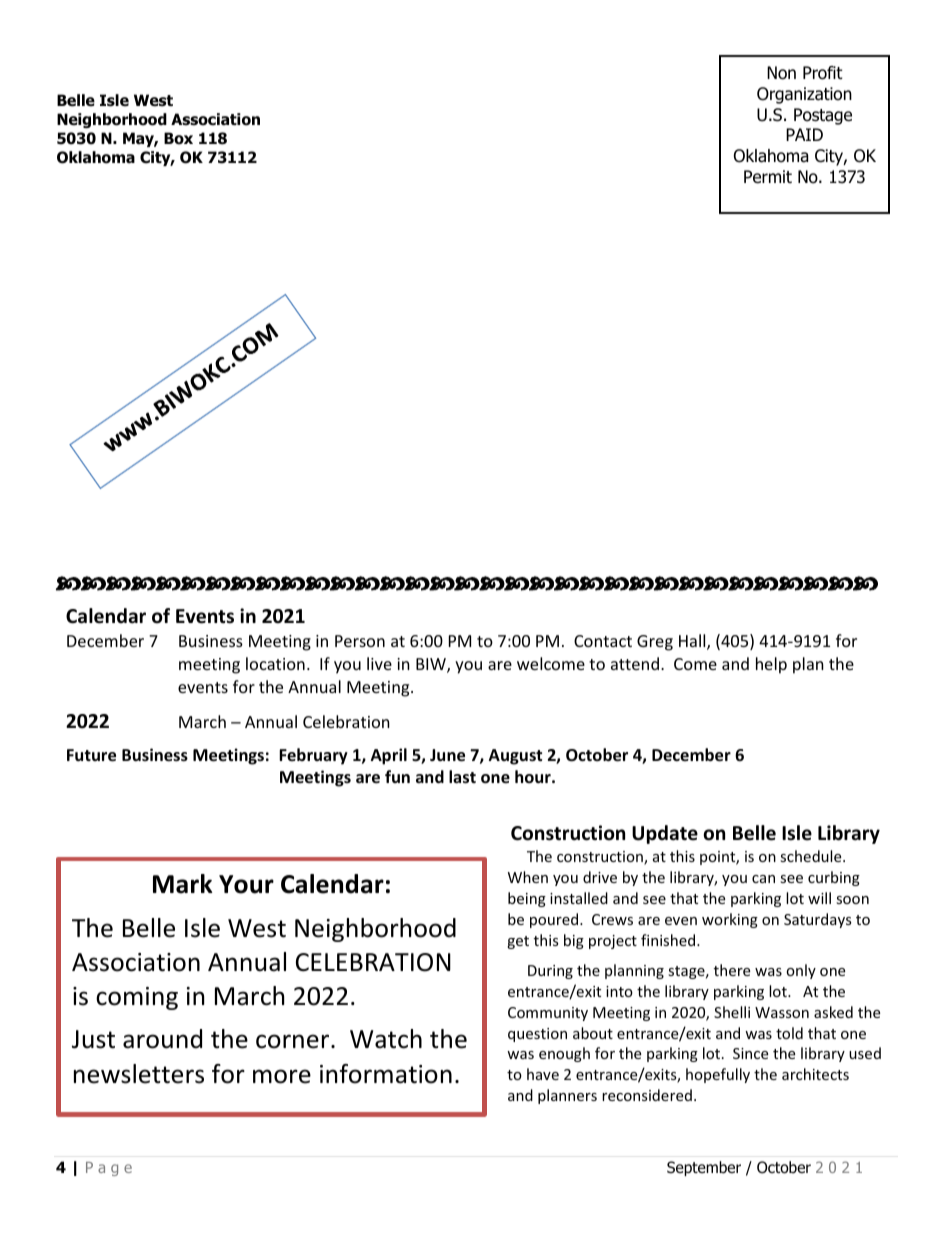 The width and height of the image is (952, 1233). What do you see at coordinates (804, 95) in the image?
I see `Organization` at bounding box center [804, 95].
